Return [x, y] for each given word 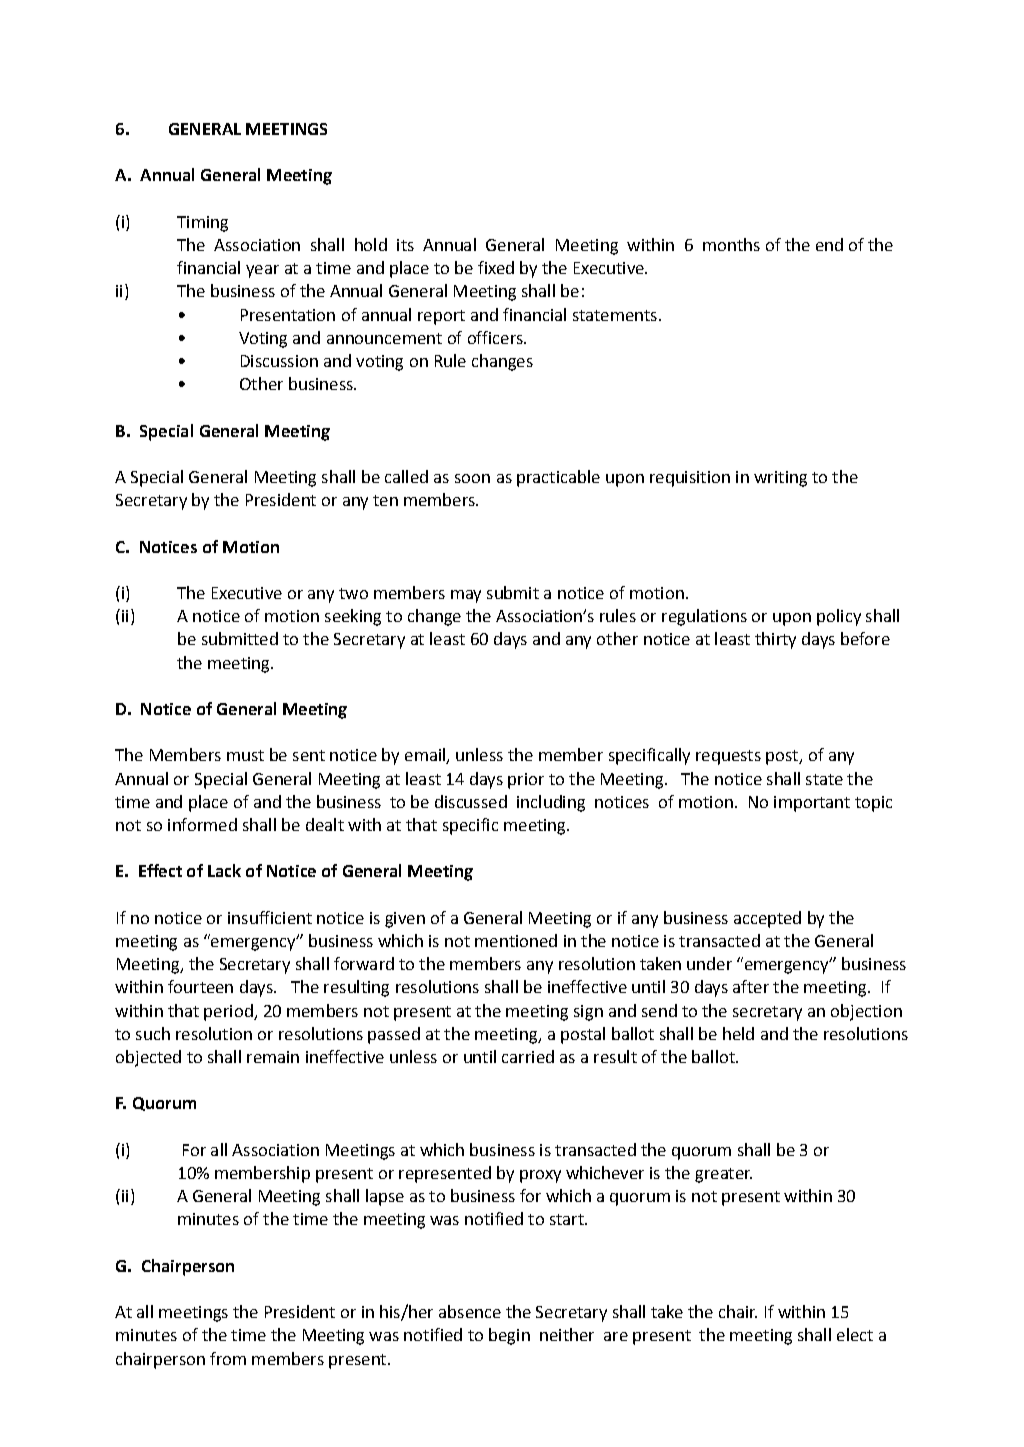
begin [509, 1336]
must [245, 755]
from [228, 1358]
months [731, 244]
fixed [496, 267]
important [812, 804]
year [262, 271]
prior [526, 781]
